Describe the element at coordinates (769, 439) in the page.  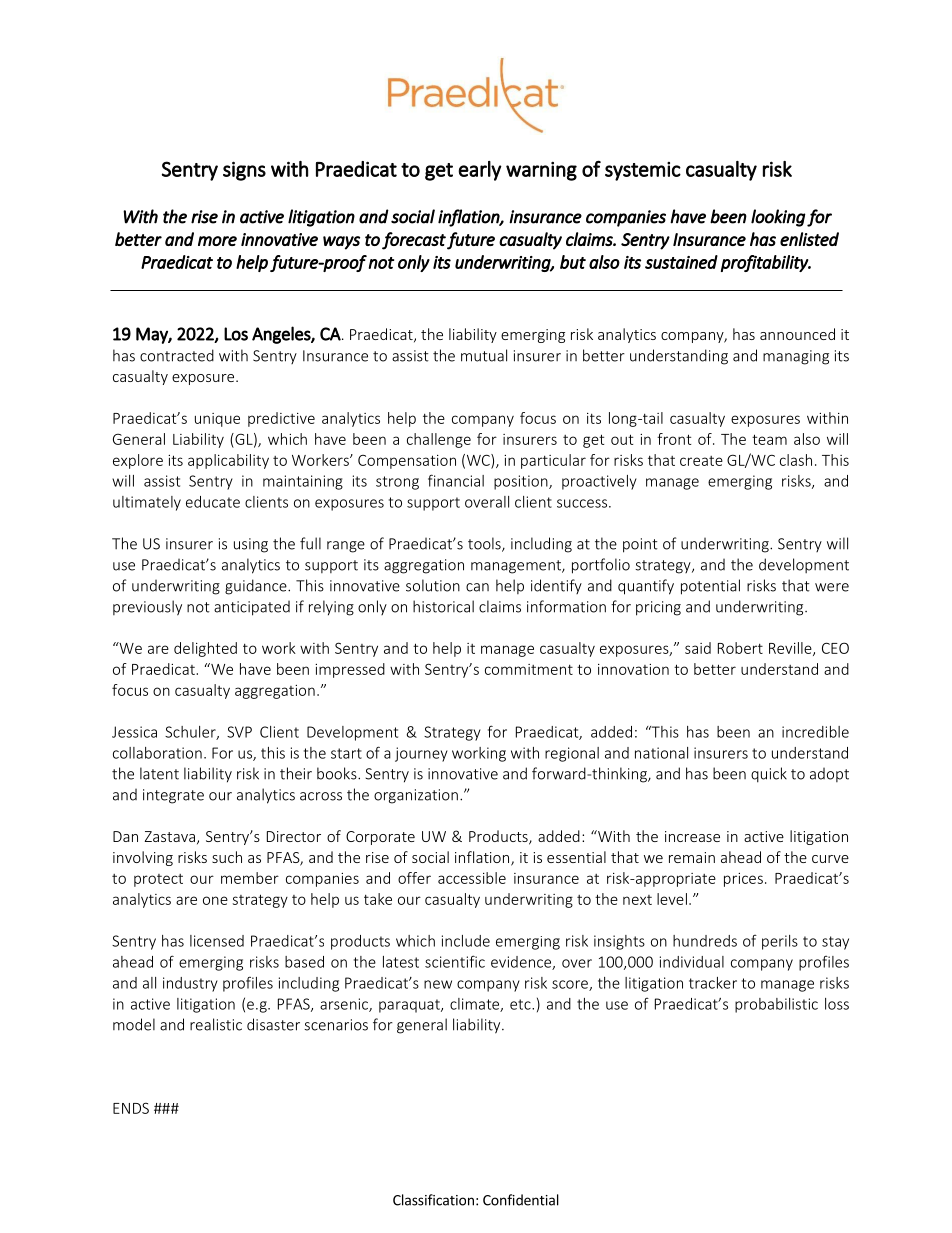
I see `team` at that location.
